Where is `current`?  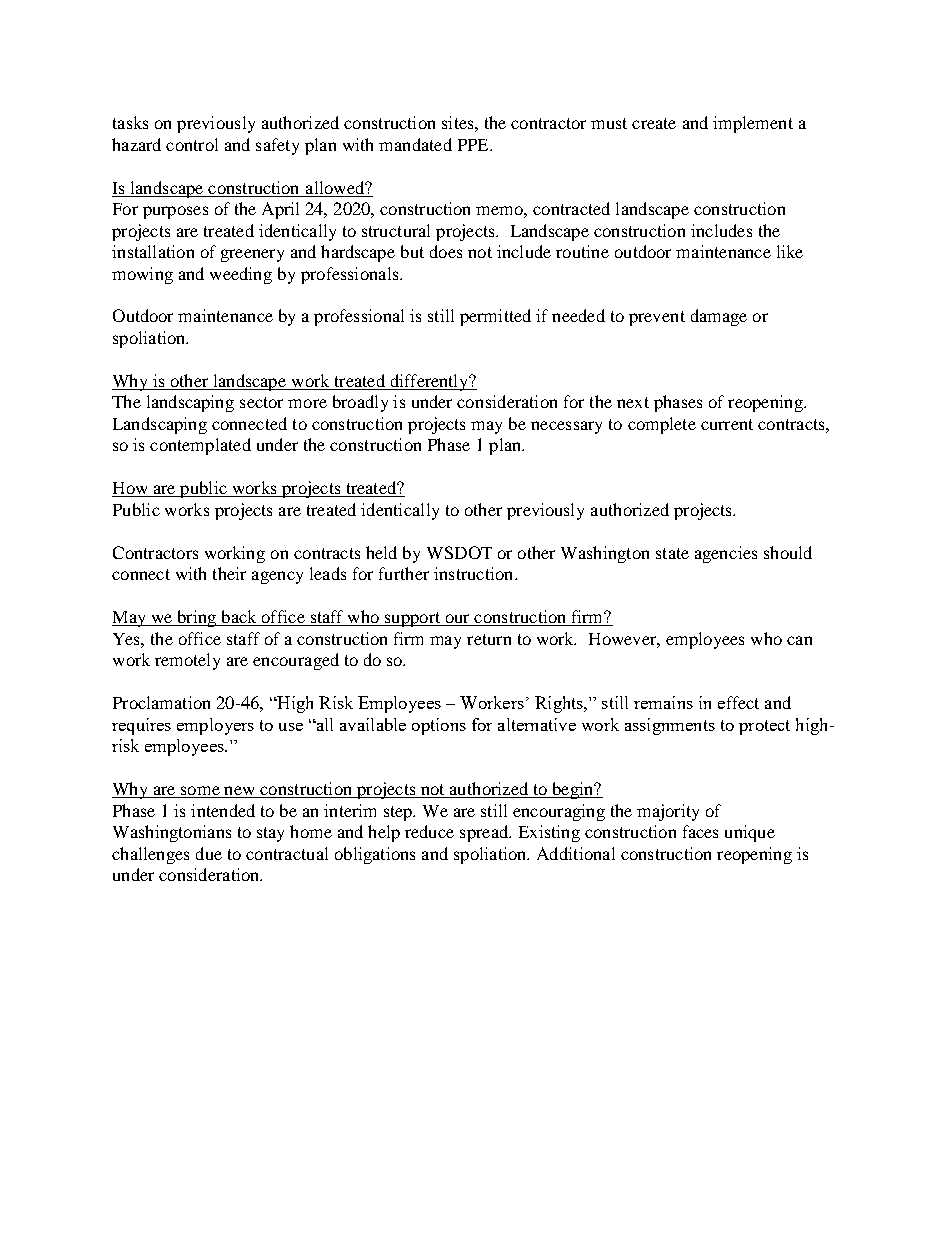 current is located at coordinates (727, 424).
